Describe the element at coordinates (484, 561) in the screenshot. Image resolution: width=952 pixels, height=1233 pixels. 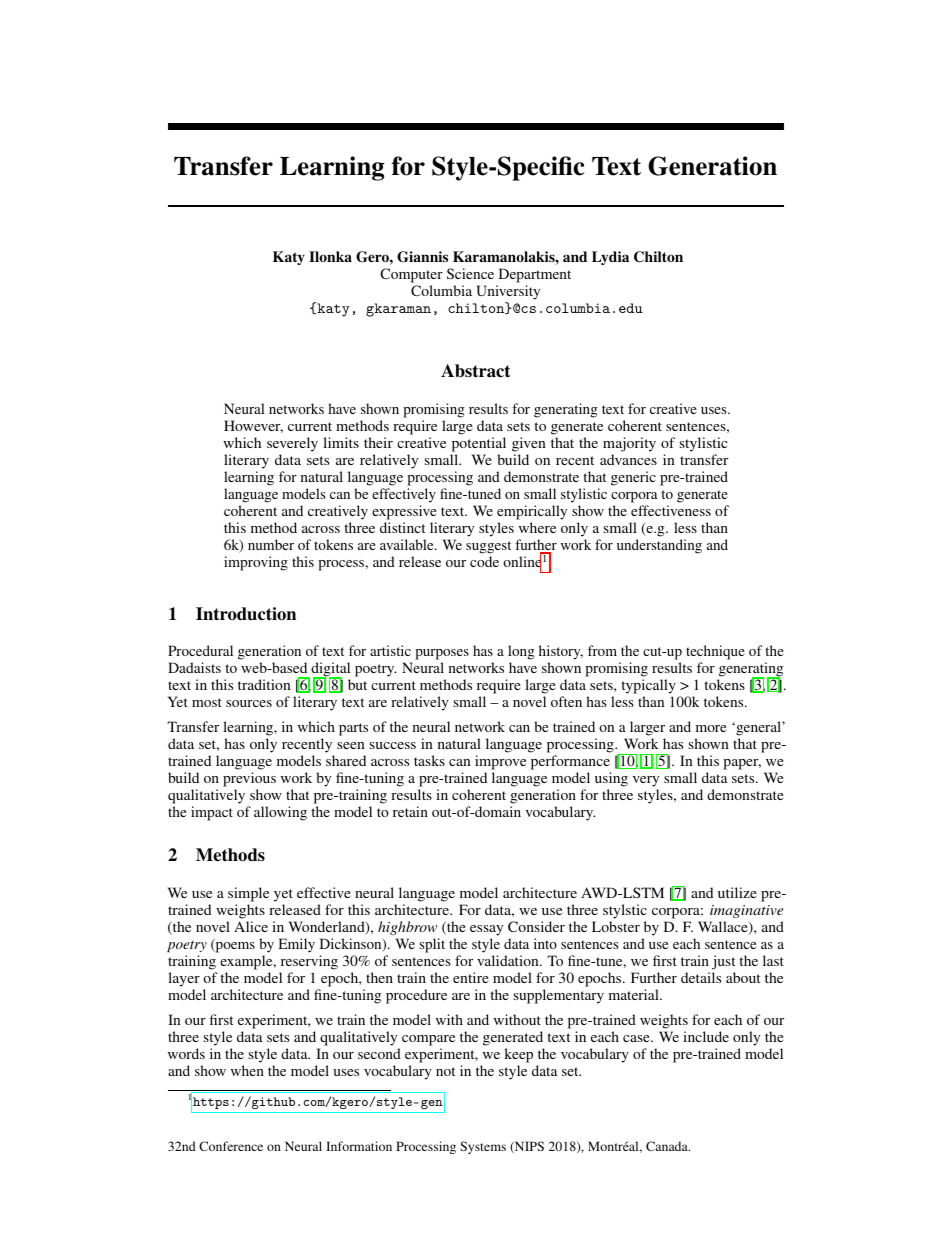
I see `code` at that location.
